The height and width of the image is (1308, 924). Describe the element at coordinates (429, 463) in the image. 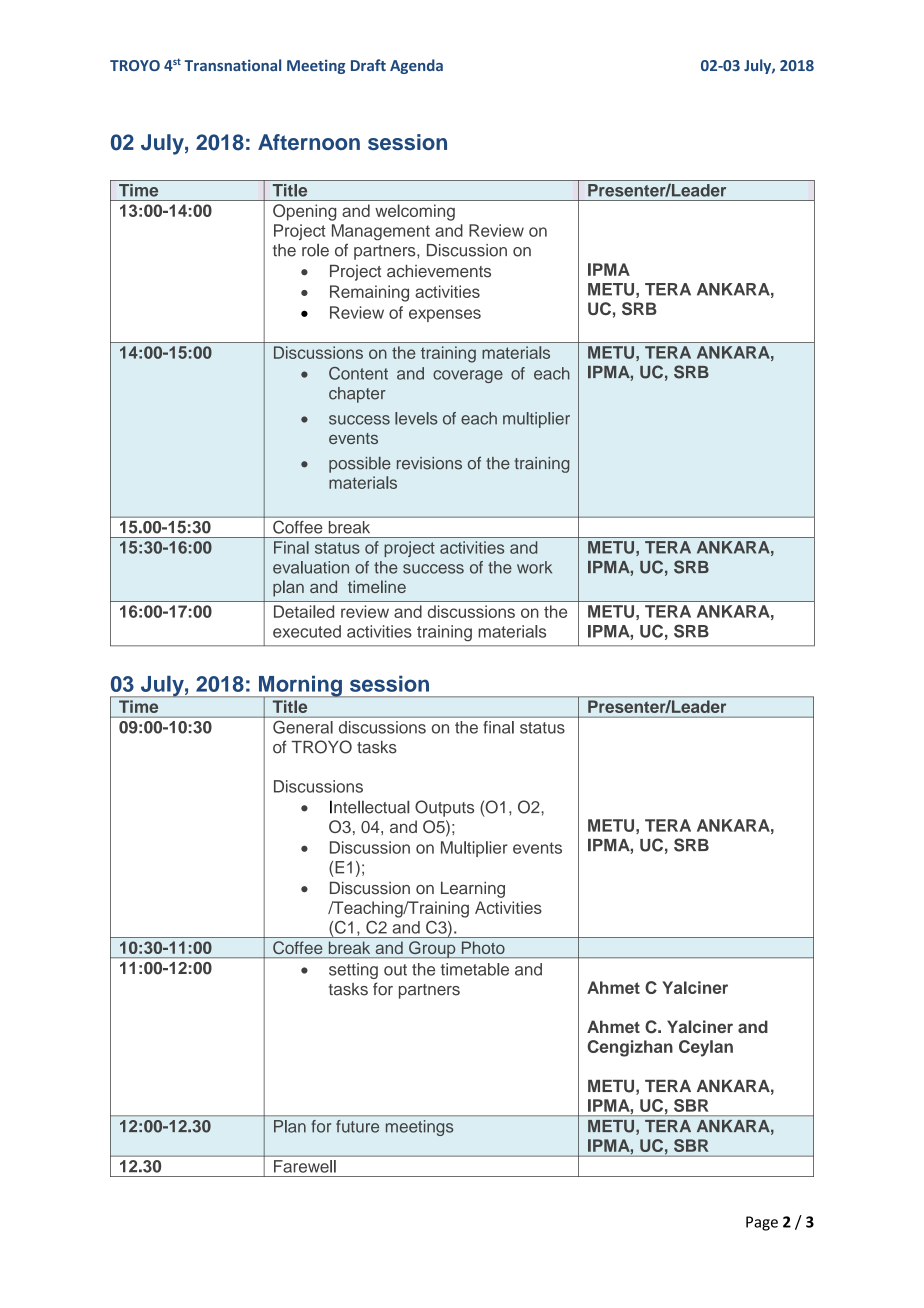

I see `revisions` at that location.
